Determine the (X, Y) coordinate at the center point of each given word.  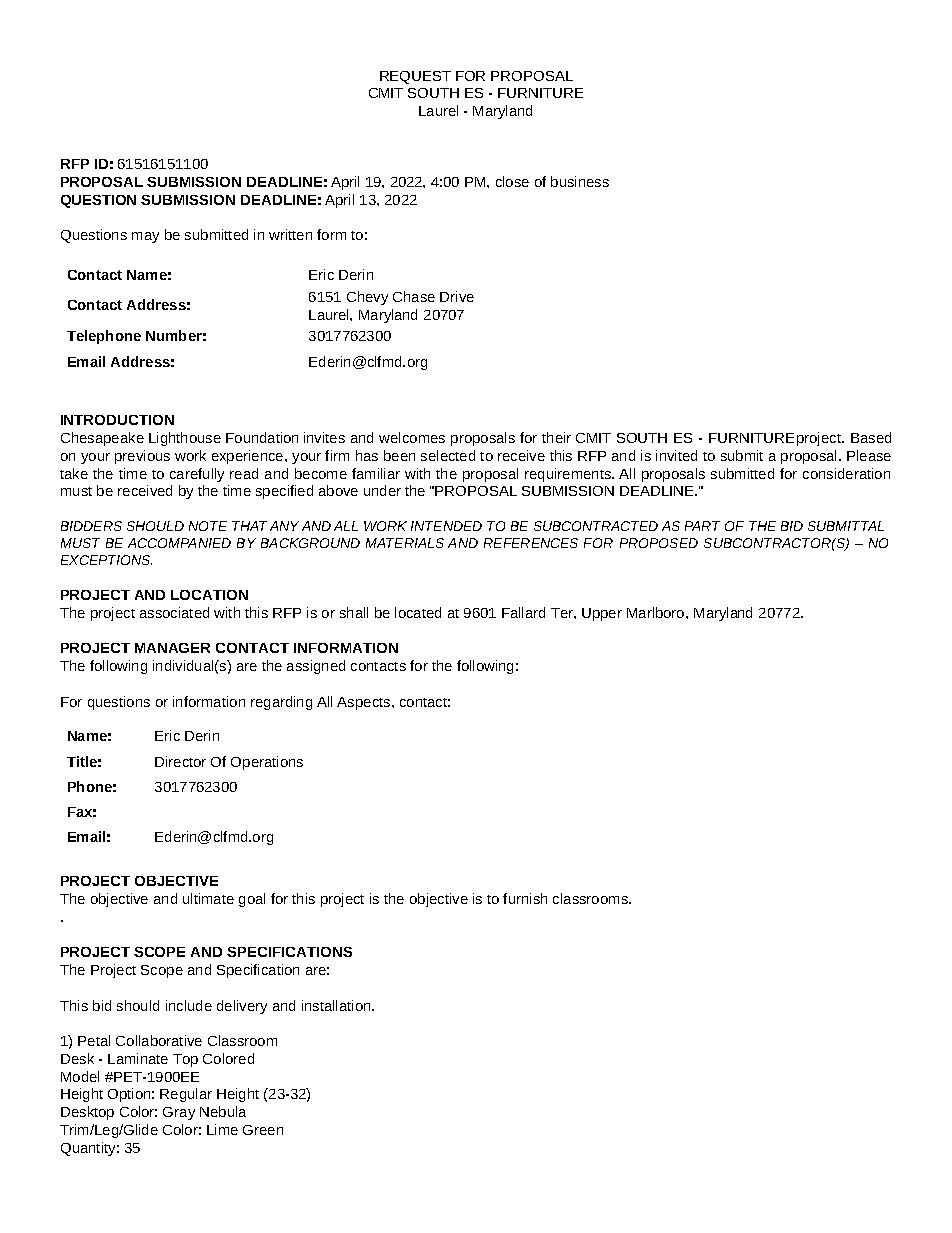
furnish (525, 898)
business (580, 181)
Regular (186, 1095)
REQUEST (415, 77)
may (145, 237)
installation (337, 1005)
